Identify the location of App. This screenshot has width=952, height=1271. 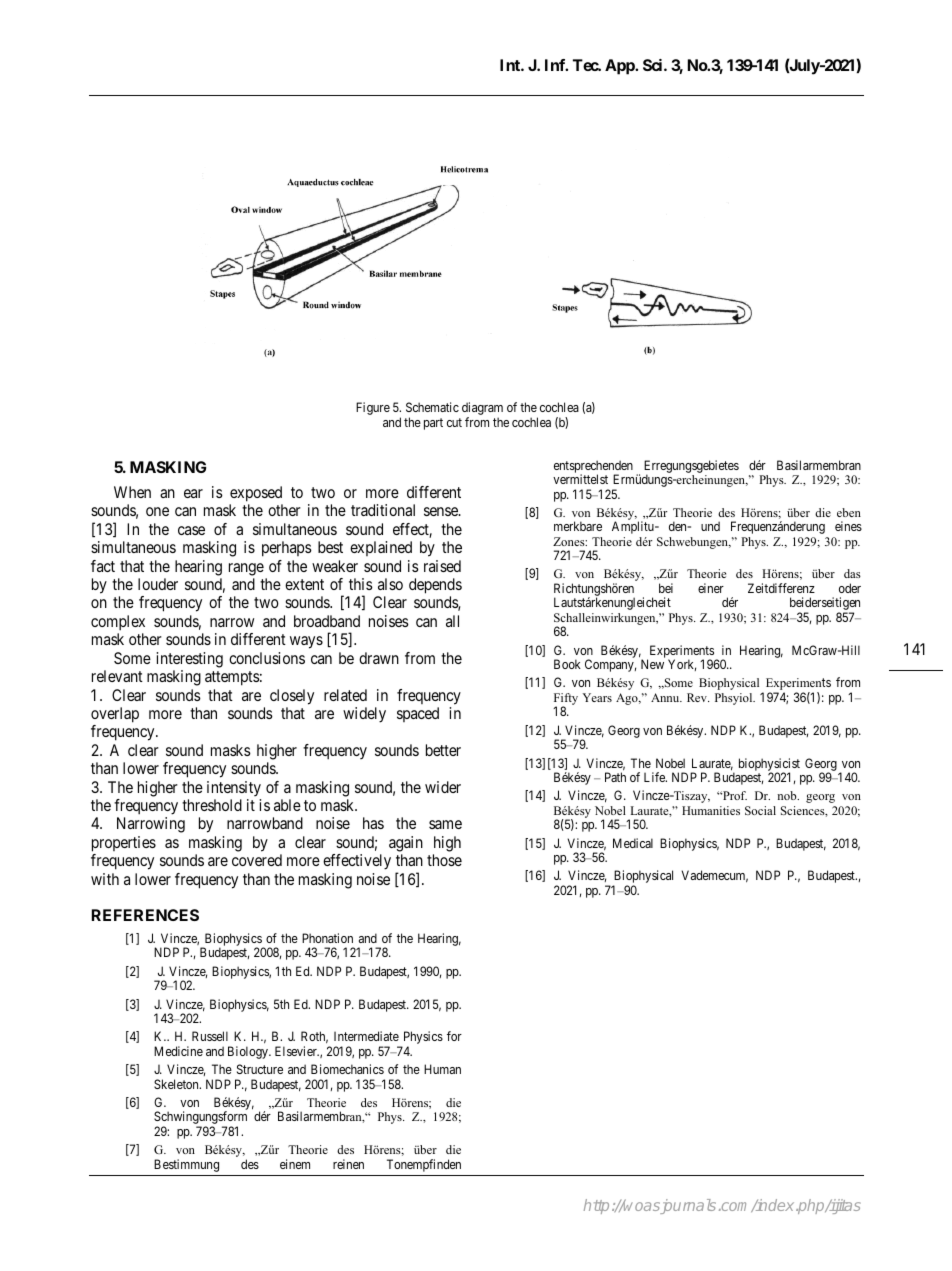
(620, 67).
